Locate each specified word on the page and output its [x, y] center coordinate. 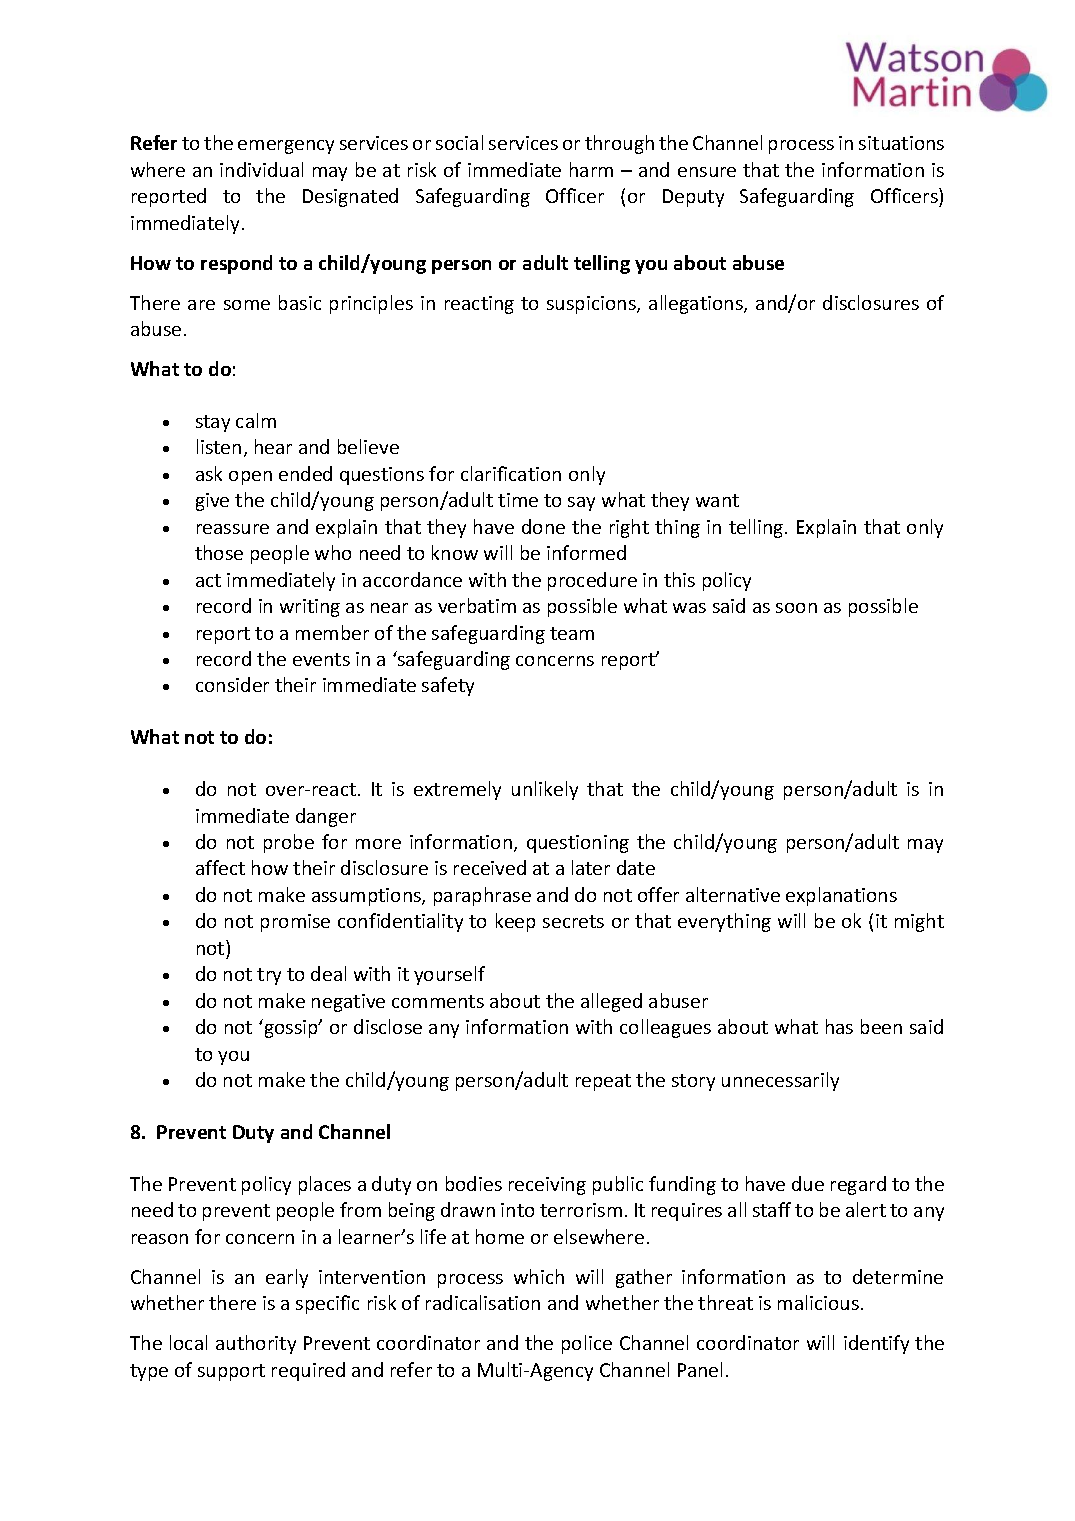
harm [591, 169]
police [587, 1344]
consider [232, 684]
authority [256, 1344]
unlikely [545, 790]
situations [901, 143]
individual [261, 169]
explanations [841, 896]
